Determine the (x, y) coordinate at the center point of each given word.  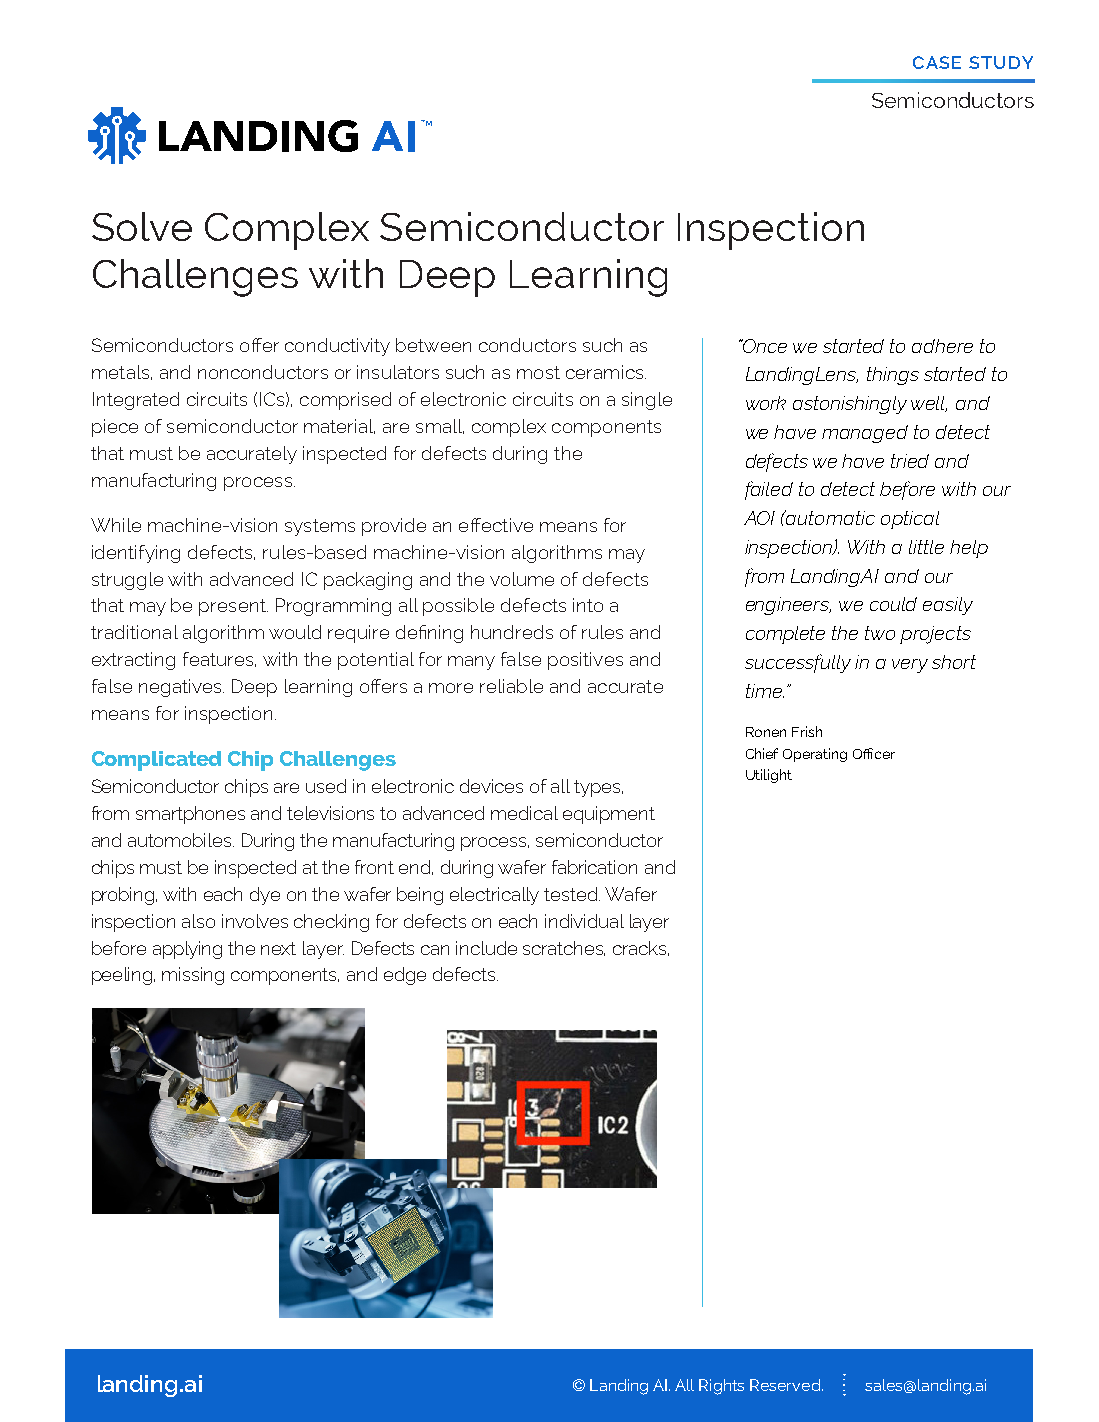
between (433, 345)
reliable (511, 686)
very (910, 666)
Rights (721, 1387)
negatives (181, 688)
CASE (937, 62)
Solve (142, 226)
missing (193, 976)
